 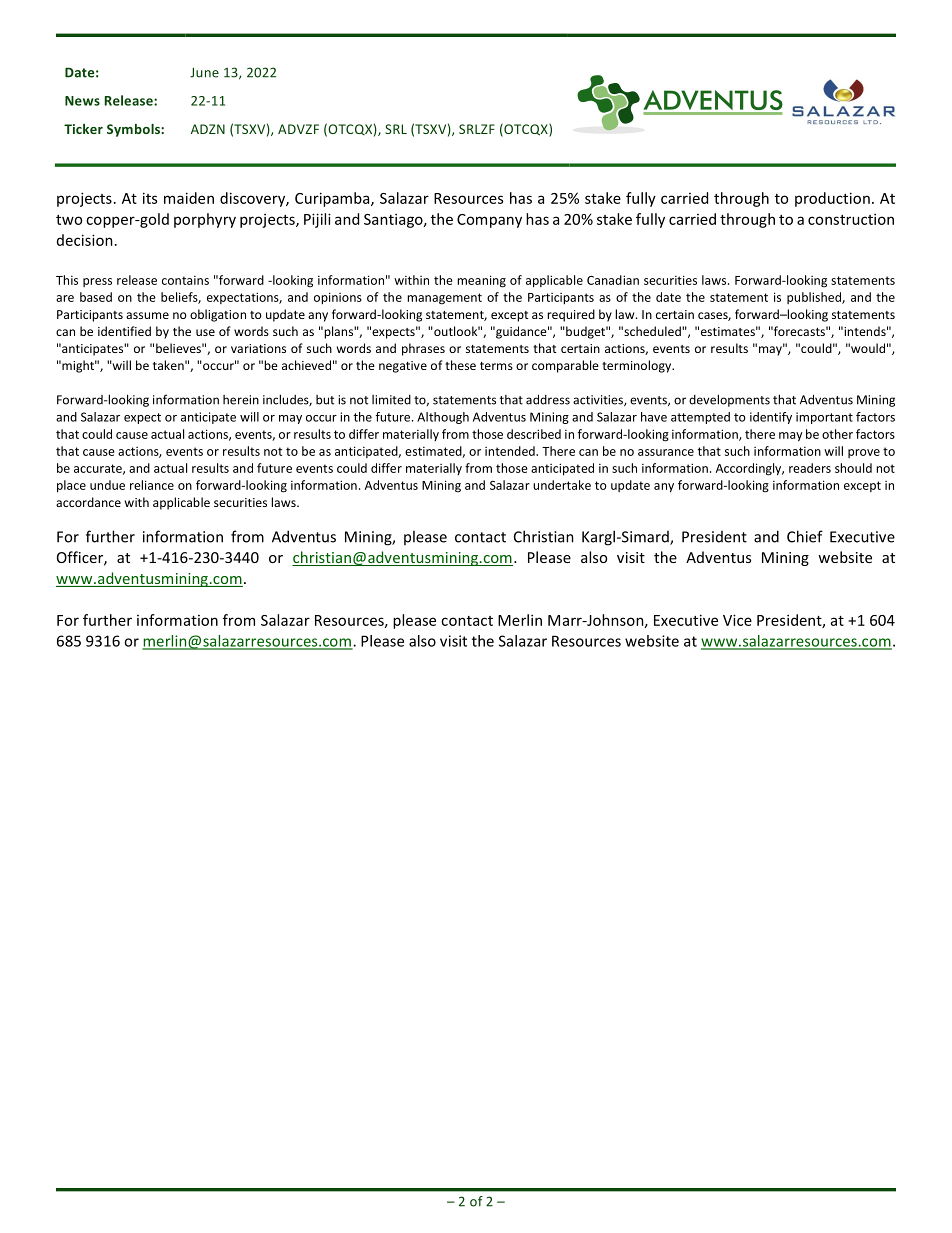 I want to click on reliance, so click(x=152, y=485).
